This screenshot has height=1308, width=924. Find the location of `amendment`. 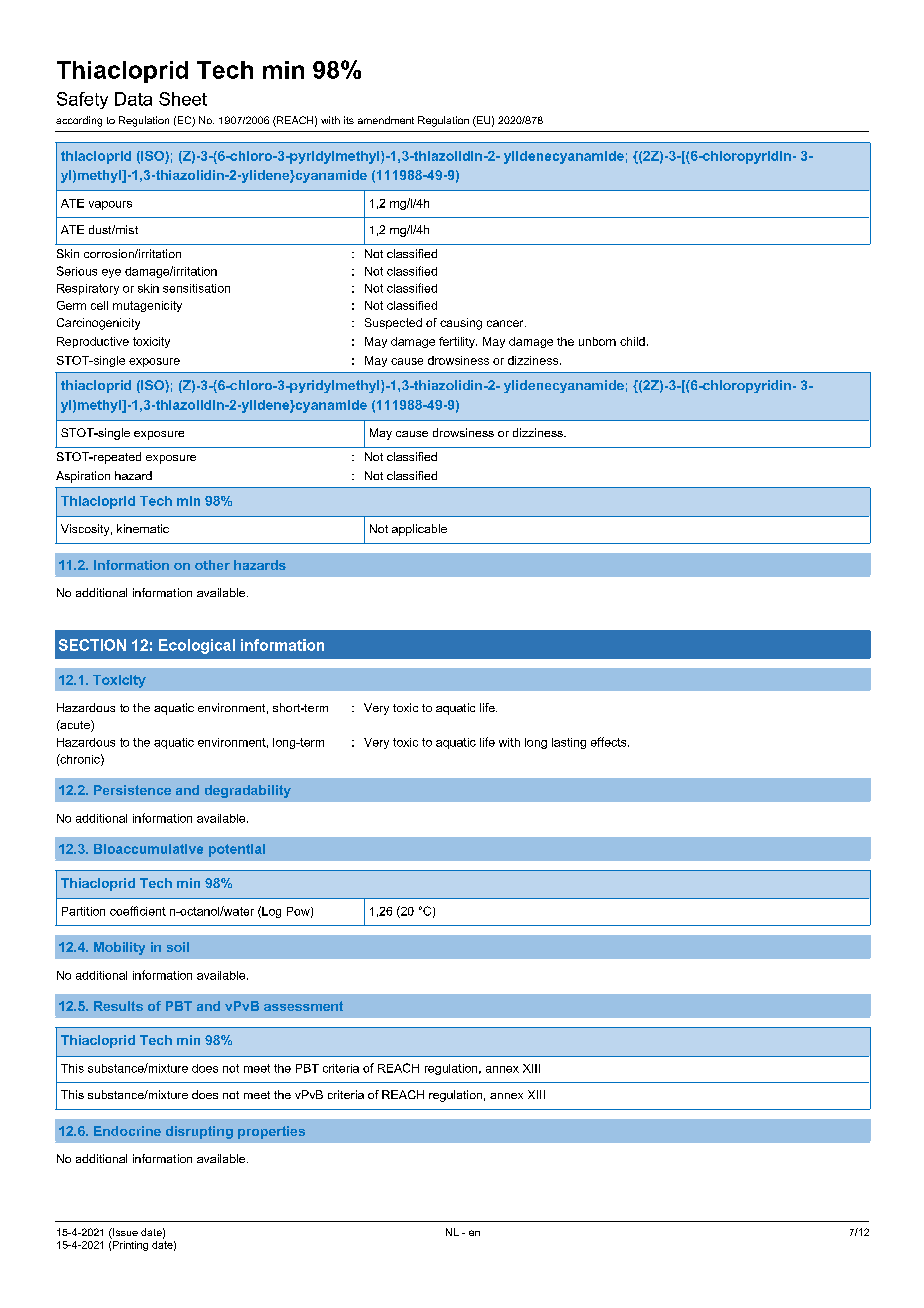

amendment is located at coordinates (386, 120).
